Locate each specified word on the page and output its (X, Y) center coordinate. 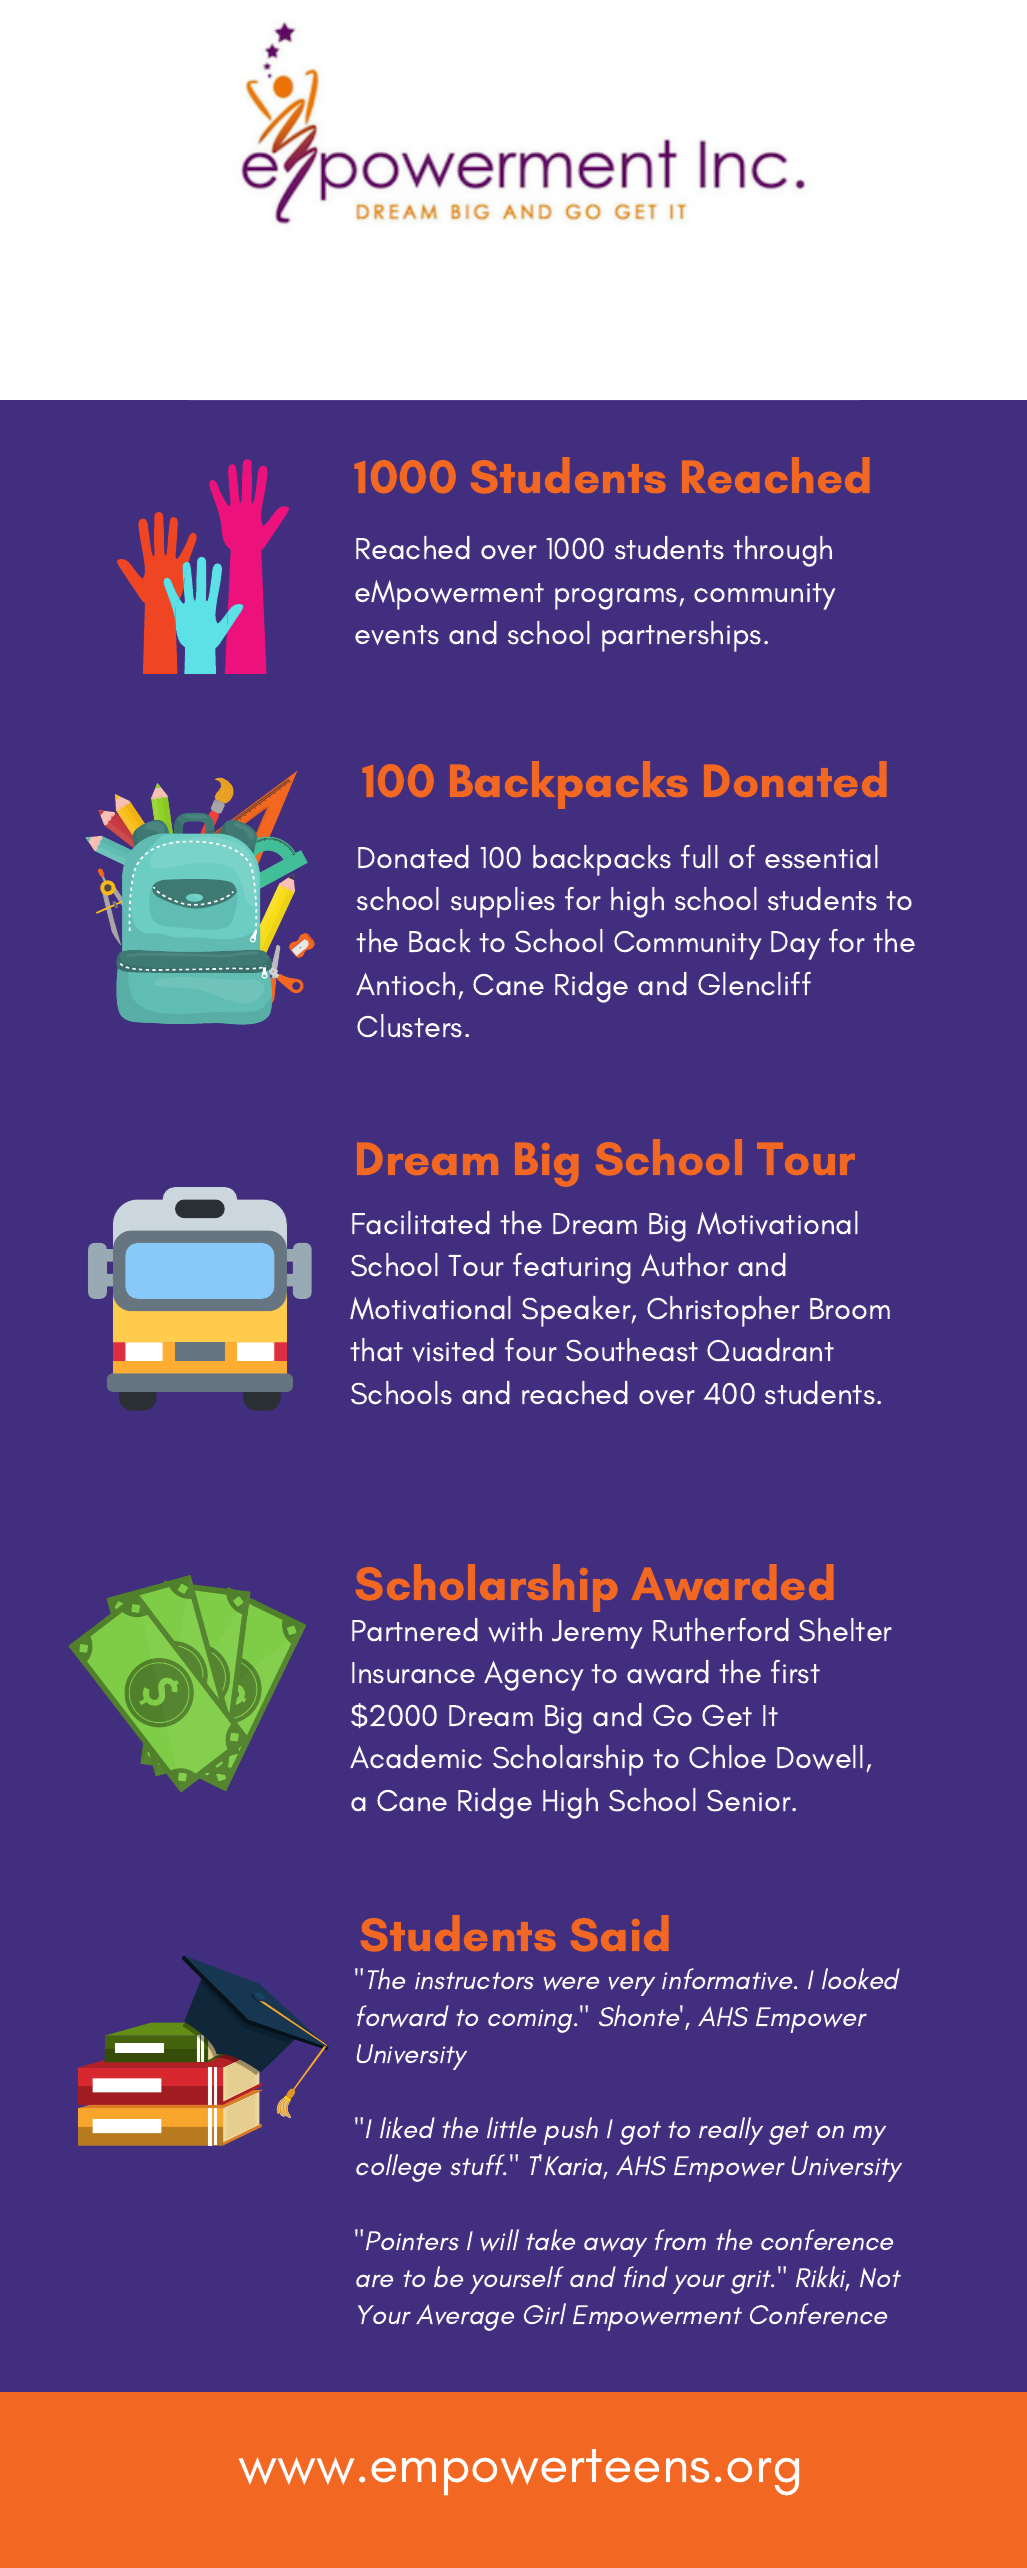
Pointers (412, 2241)
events (397, 635)
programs (617, 599)
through (782, 551)
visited (453, 1350)
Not (880, 2278)
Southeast (632, 1350)
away (615, 2247)
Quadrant (770, 1350)
